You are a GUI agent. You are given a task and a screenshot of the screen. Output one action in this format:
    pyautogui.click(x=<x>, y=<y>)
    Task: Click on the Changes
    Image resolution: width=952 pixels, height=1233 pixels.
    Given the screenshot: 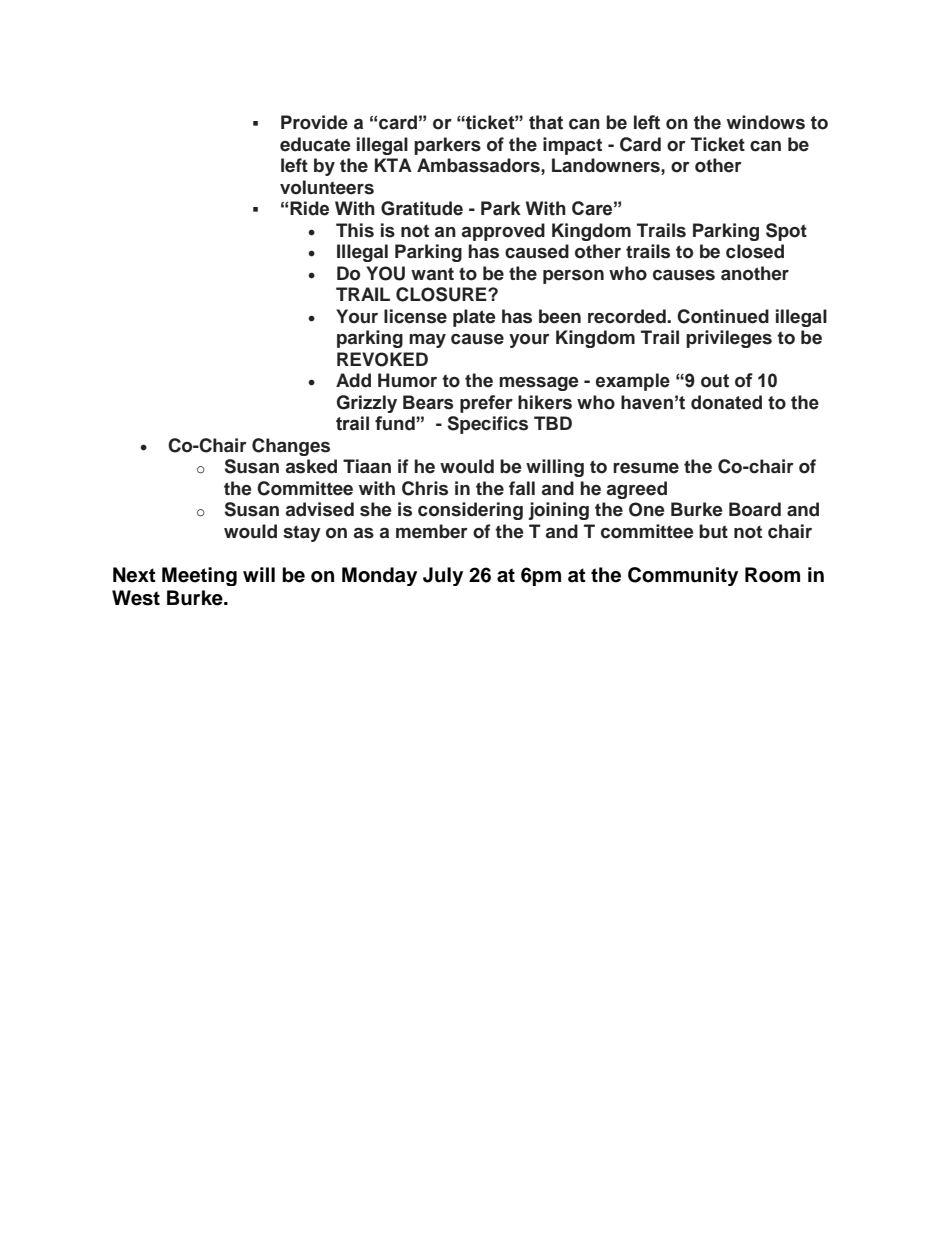 What is the action you would take?
    pyautogui.click(x=291, y=447)
